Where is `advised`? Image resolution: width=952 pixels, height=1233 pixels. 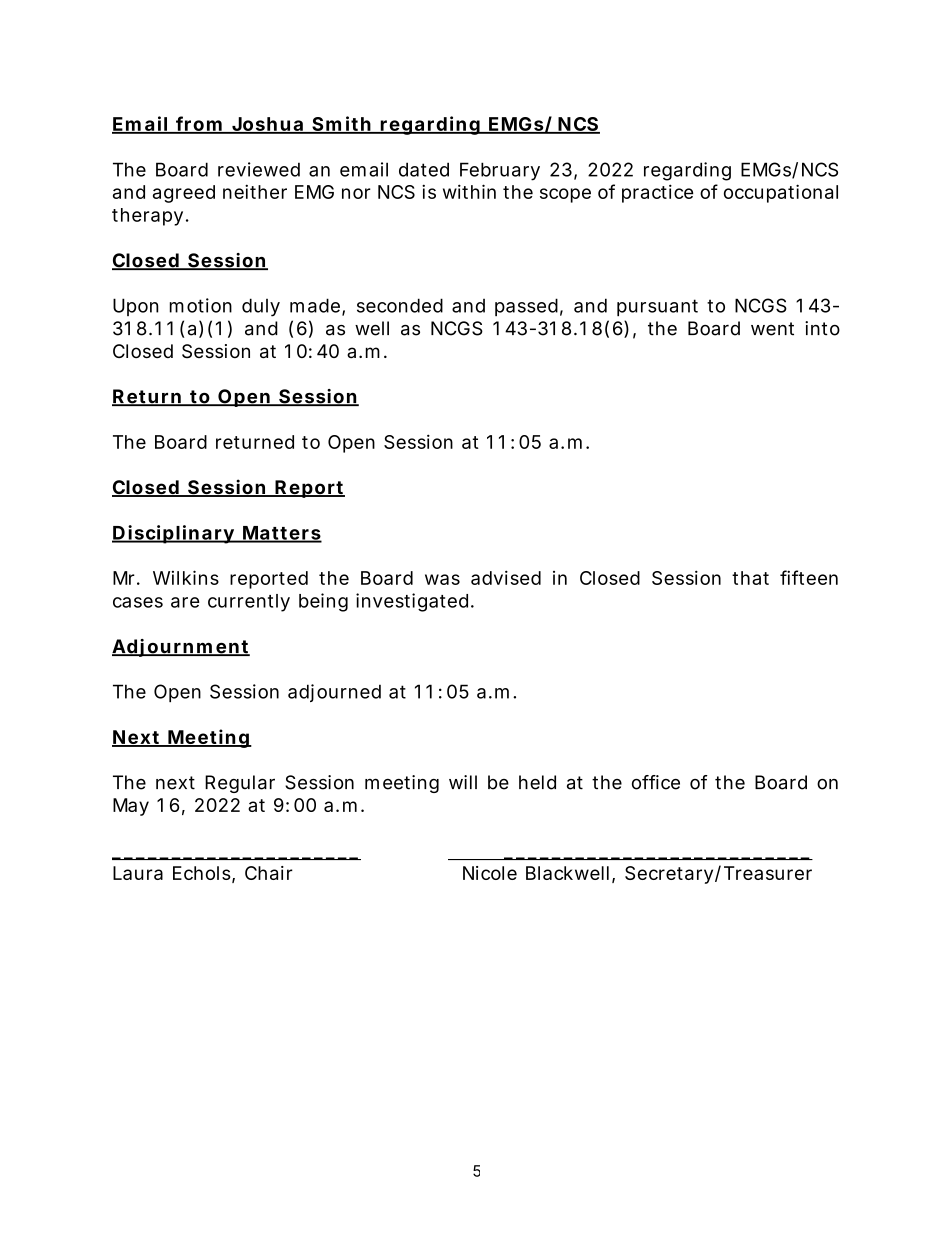
advised is located at coordinates (506, 577).
